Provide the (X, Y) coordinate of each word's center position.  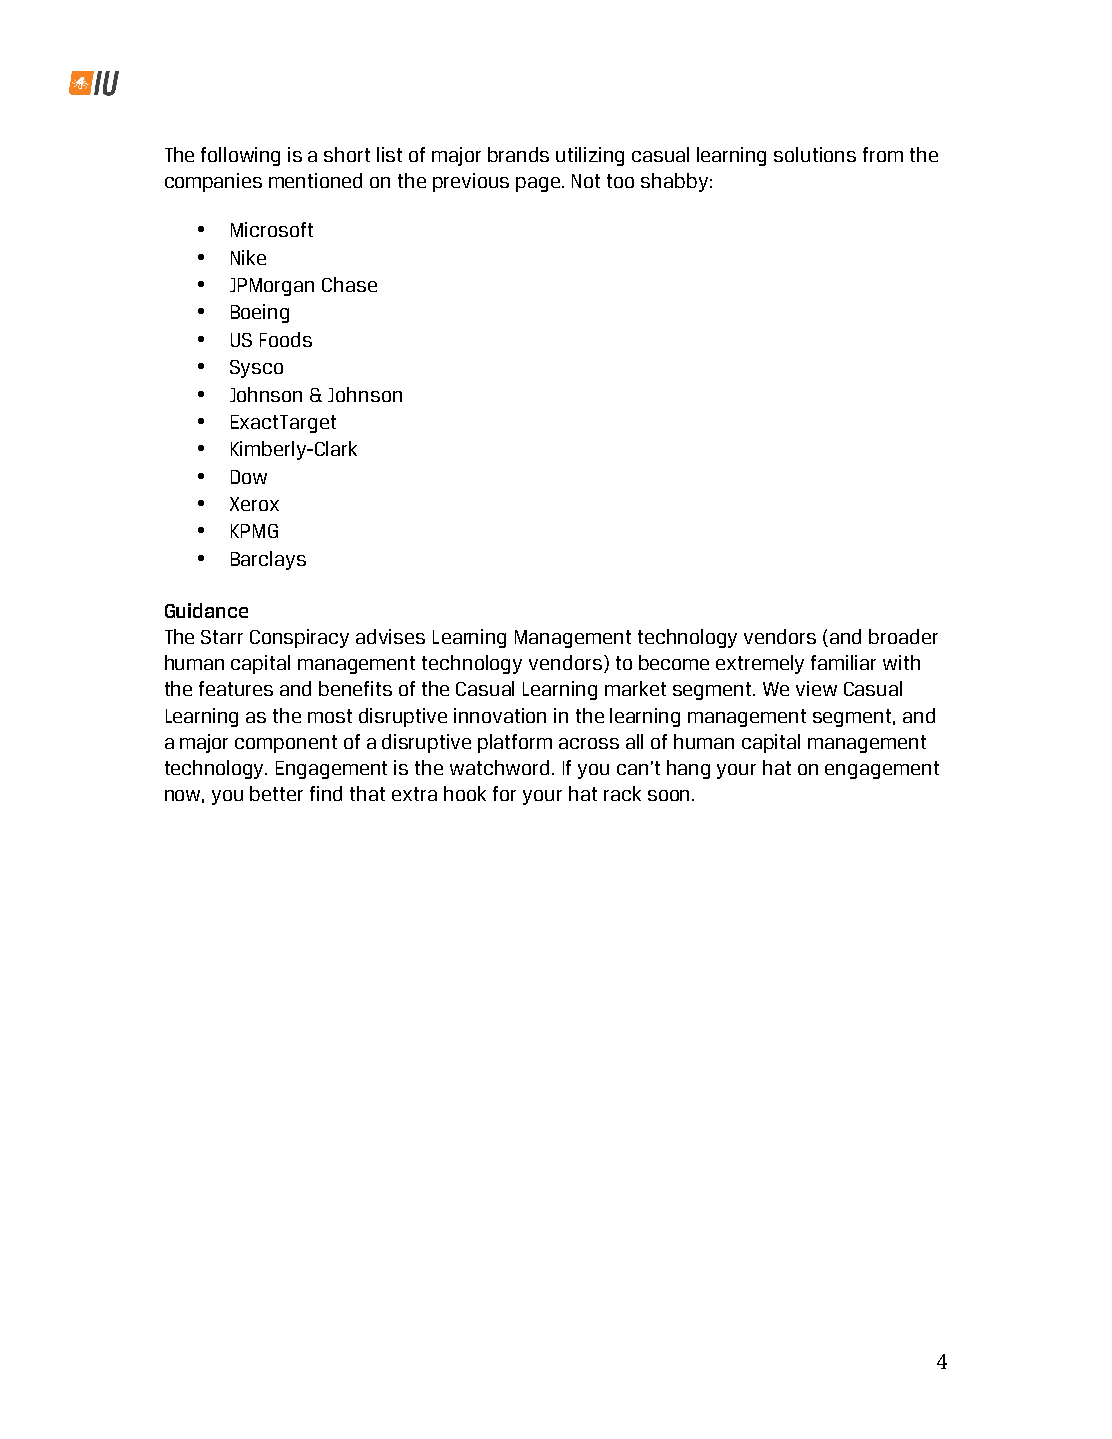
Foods (286, 339)
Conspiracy (299, 638)
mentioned (315, 180)
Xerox (254, 504)
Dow (249, 477)
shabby (674, 182)
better (276, 793)
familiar (843, 662)
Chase (349, 284)
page (539, 184)
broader (903, 636)
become (674, 662)
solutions (815, 154)
